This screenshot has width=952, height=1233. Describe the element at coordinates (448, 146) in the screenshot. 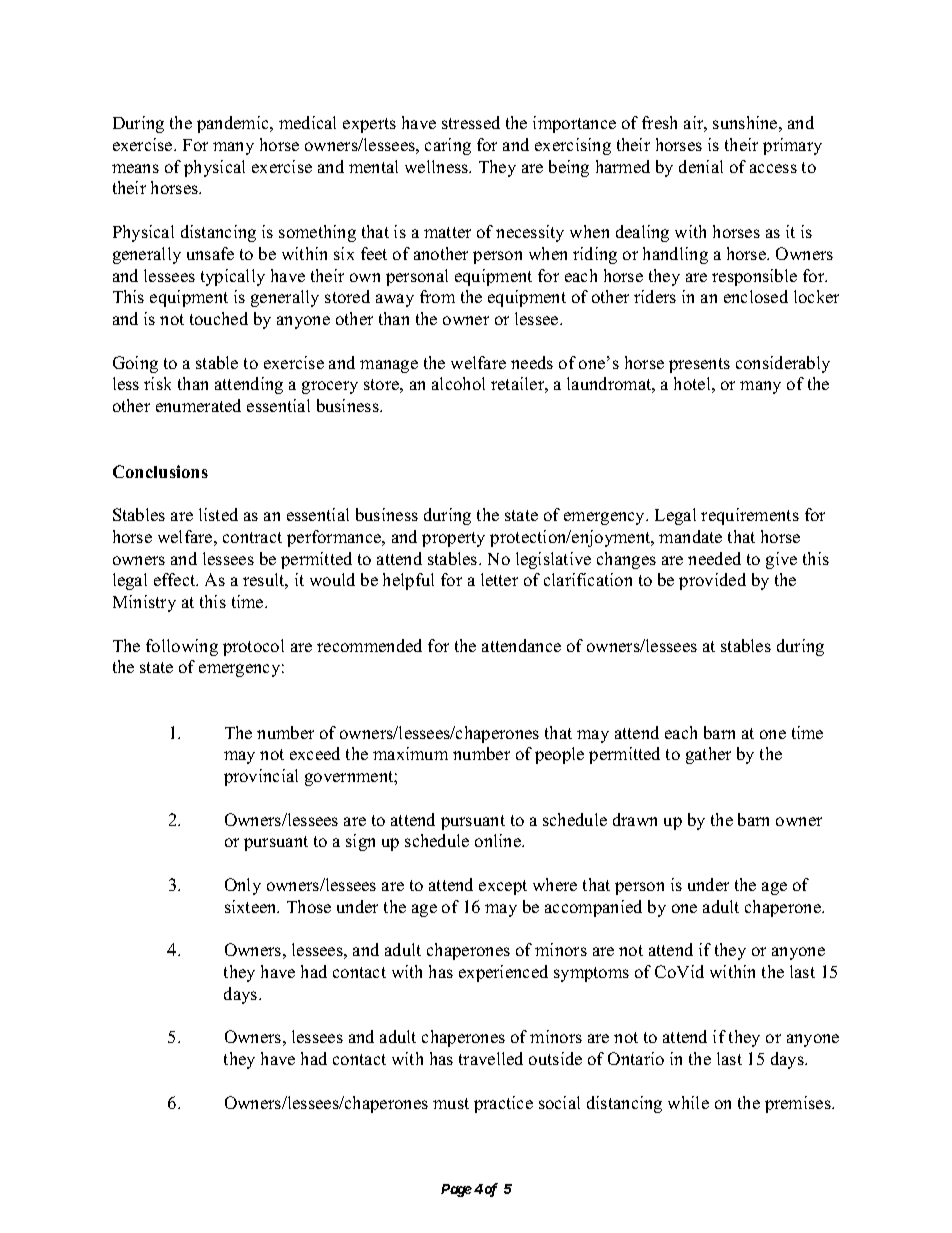

I see `caring` at that location.
